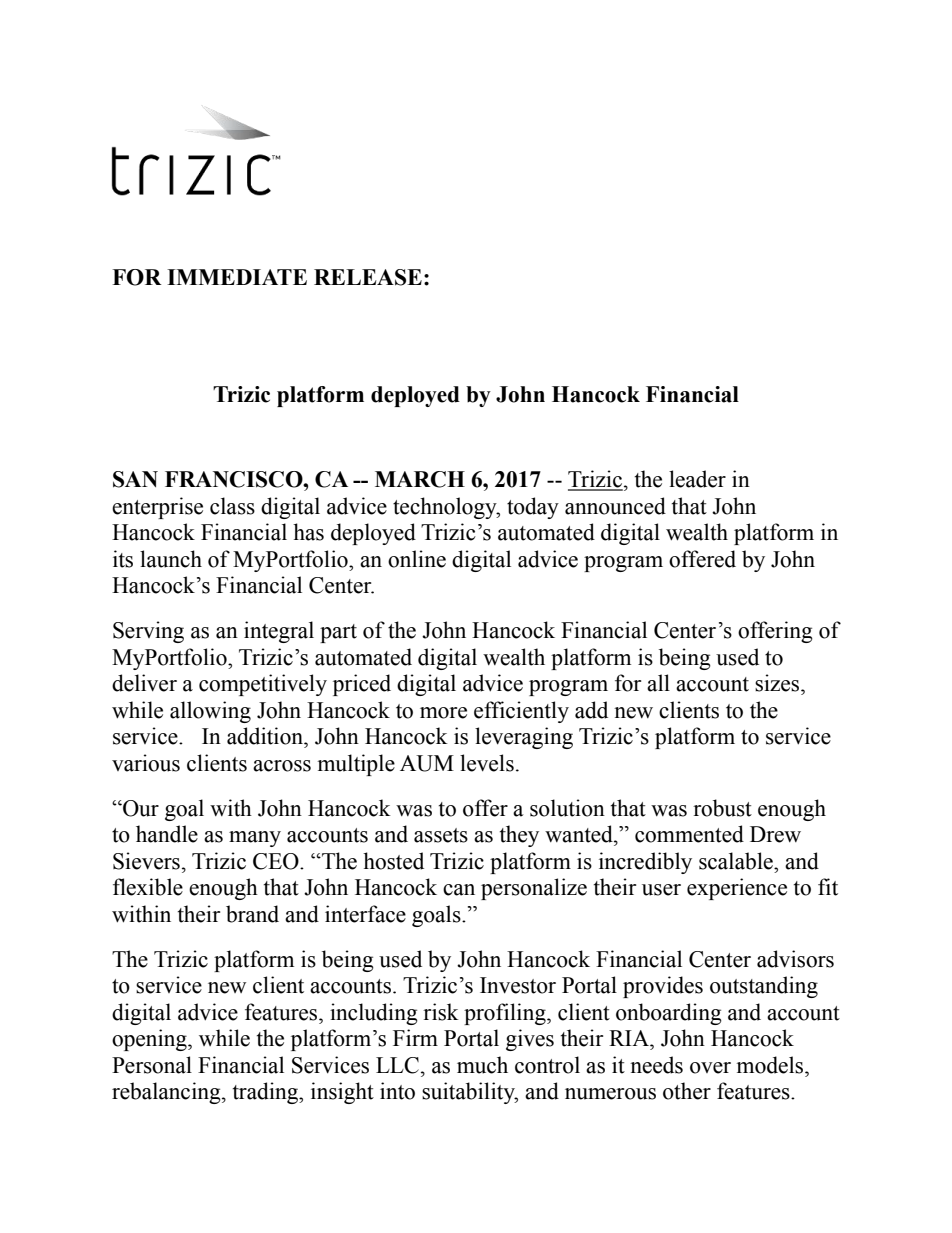  Describe the element at coordinates (459, 890) in the document. I see `can` at that location.
